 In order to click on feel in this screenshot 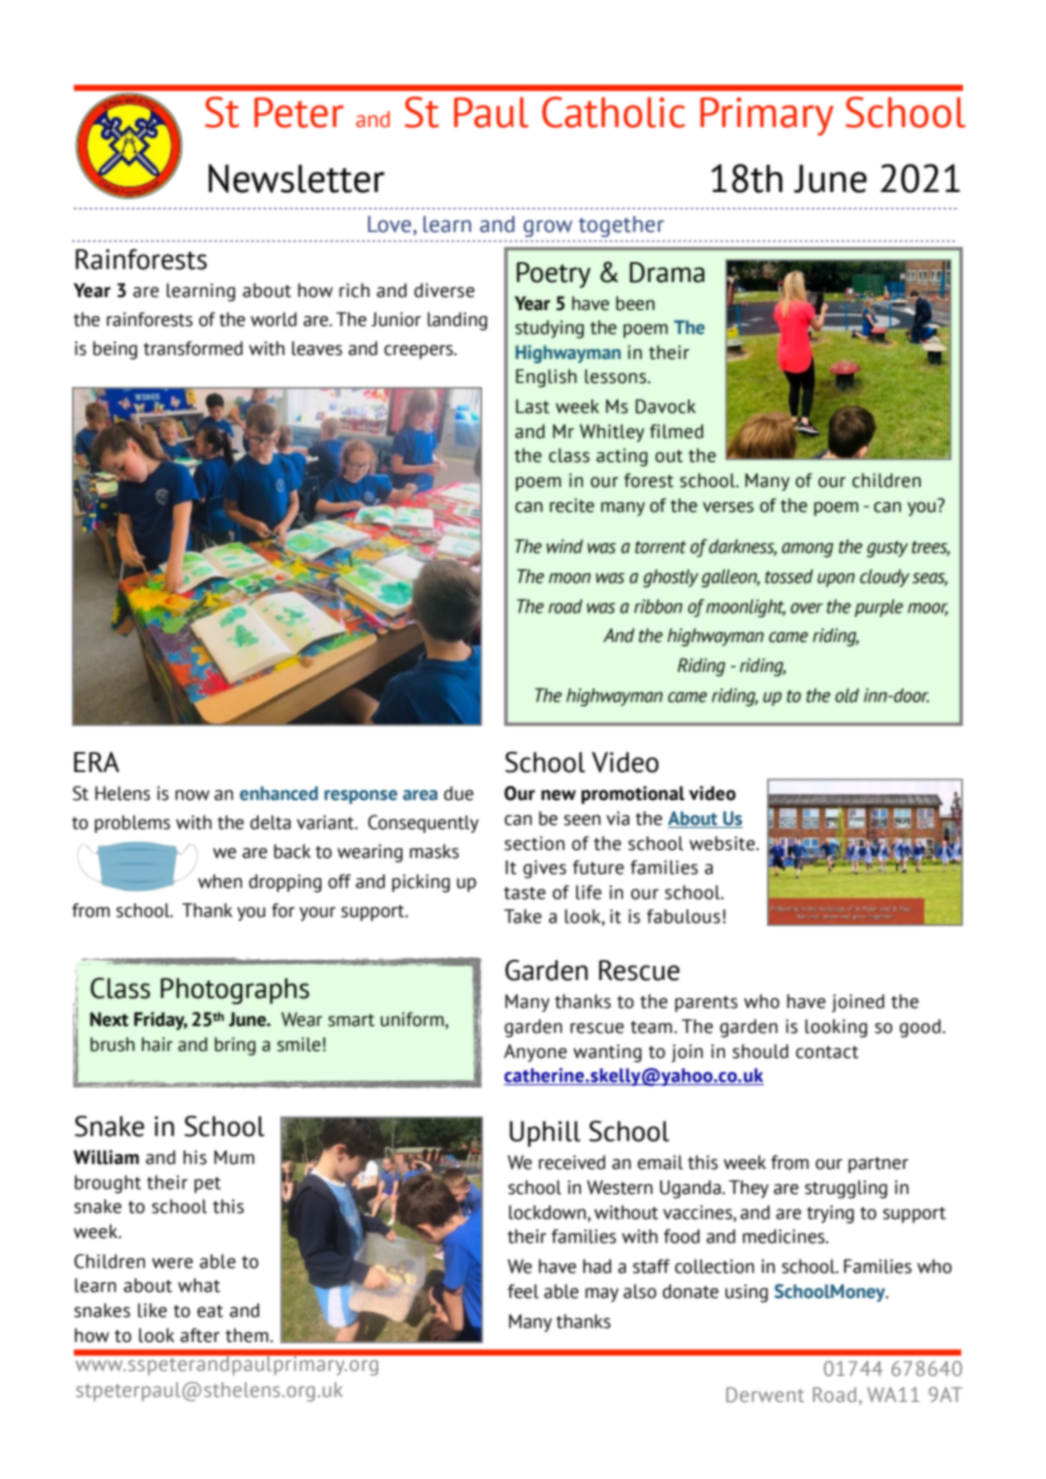, I will do `click(523, 1291)`.
